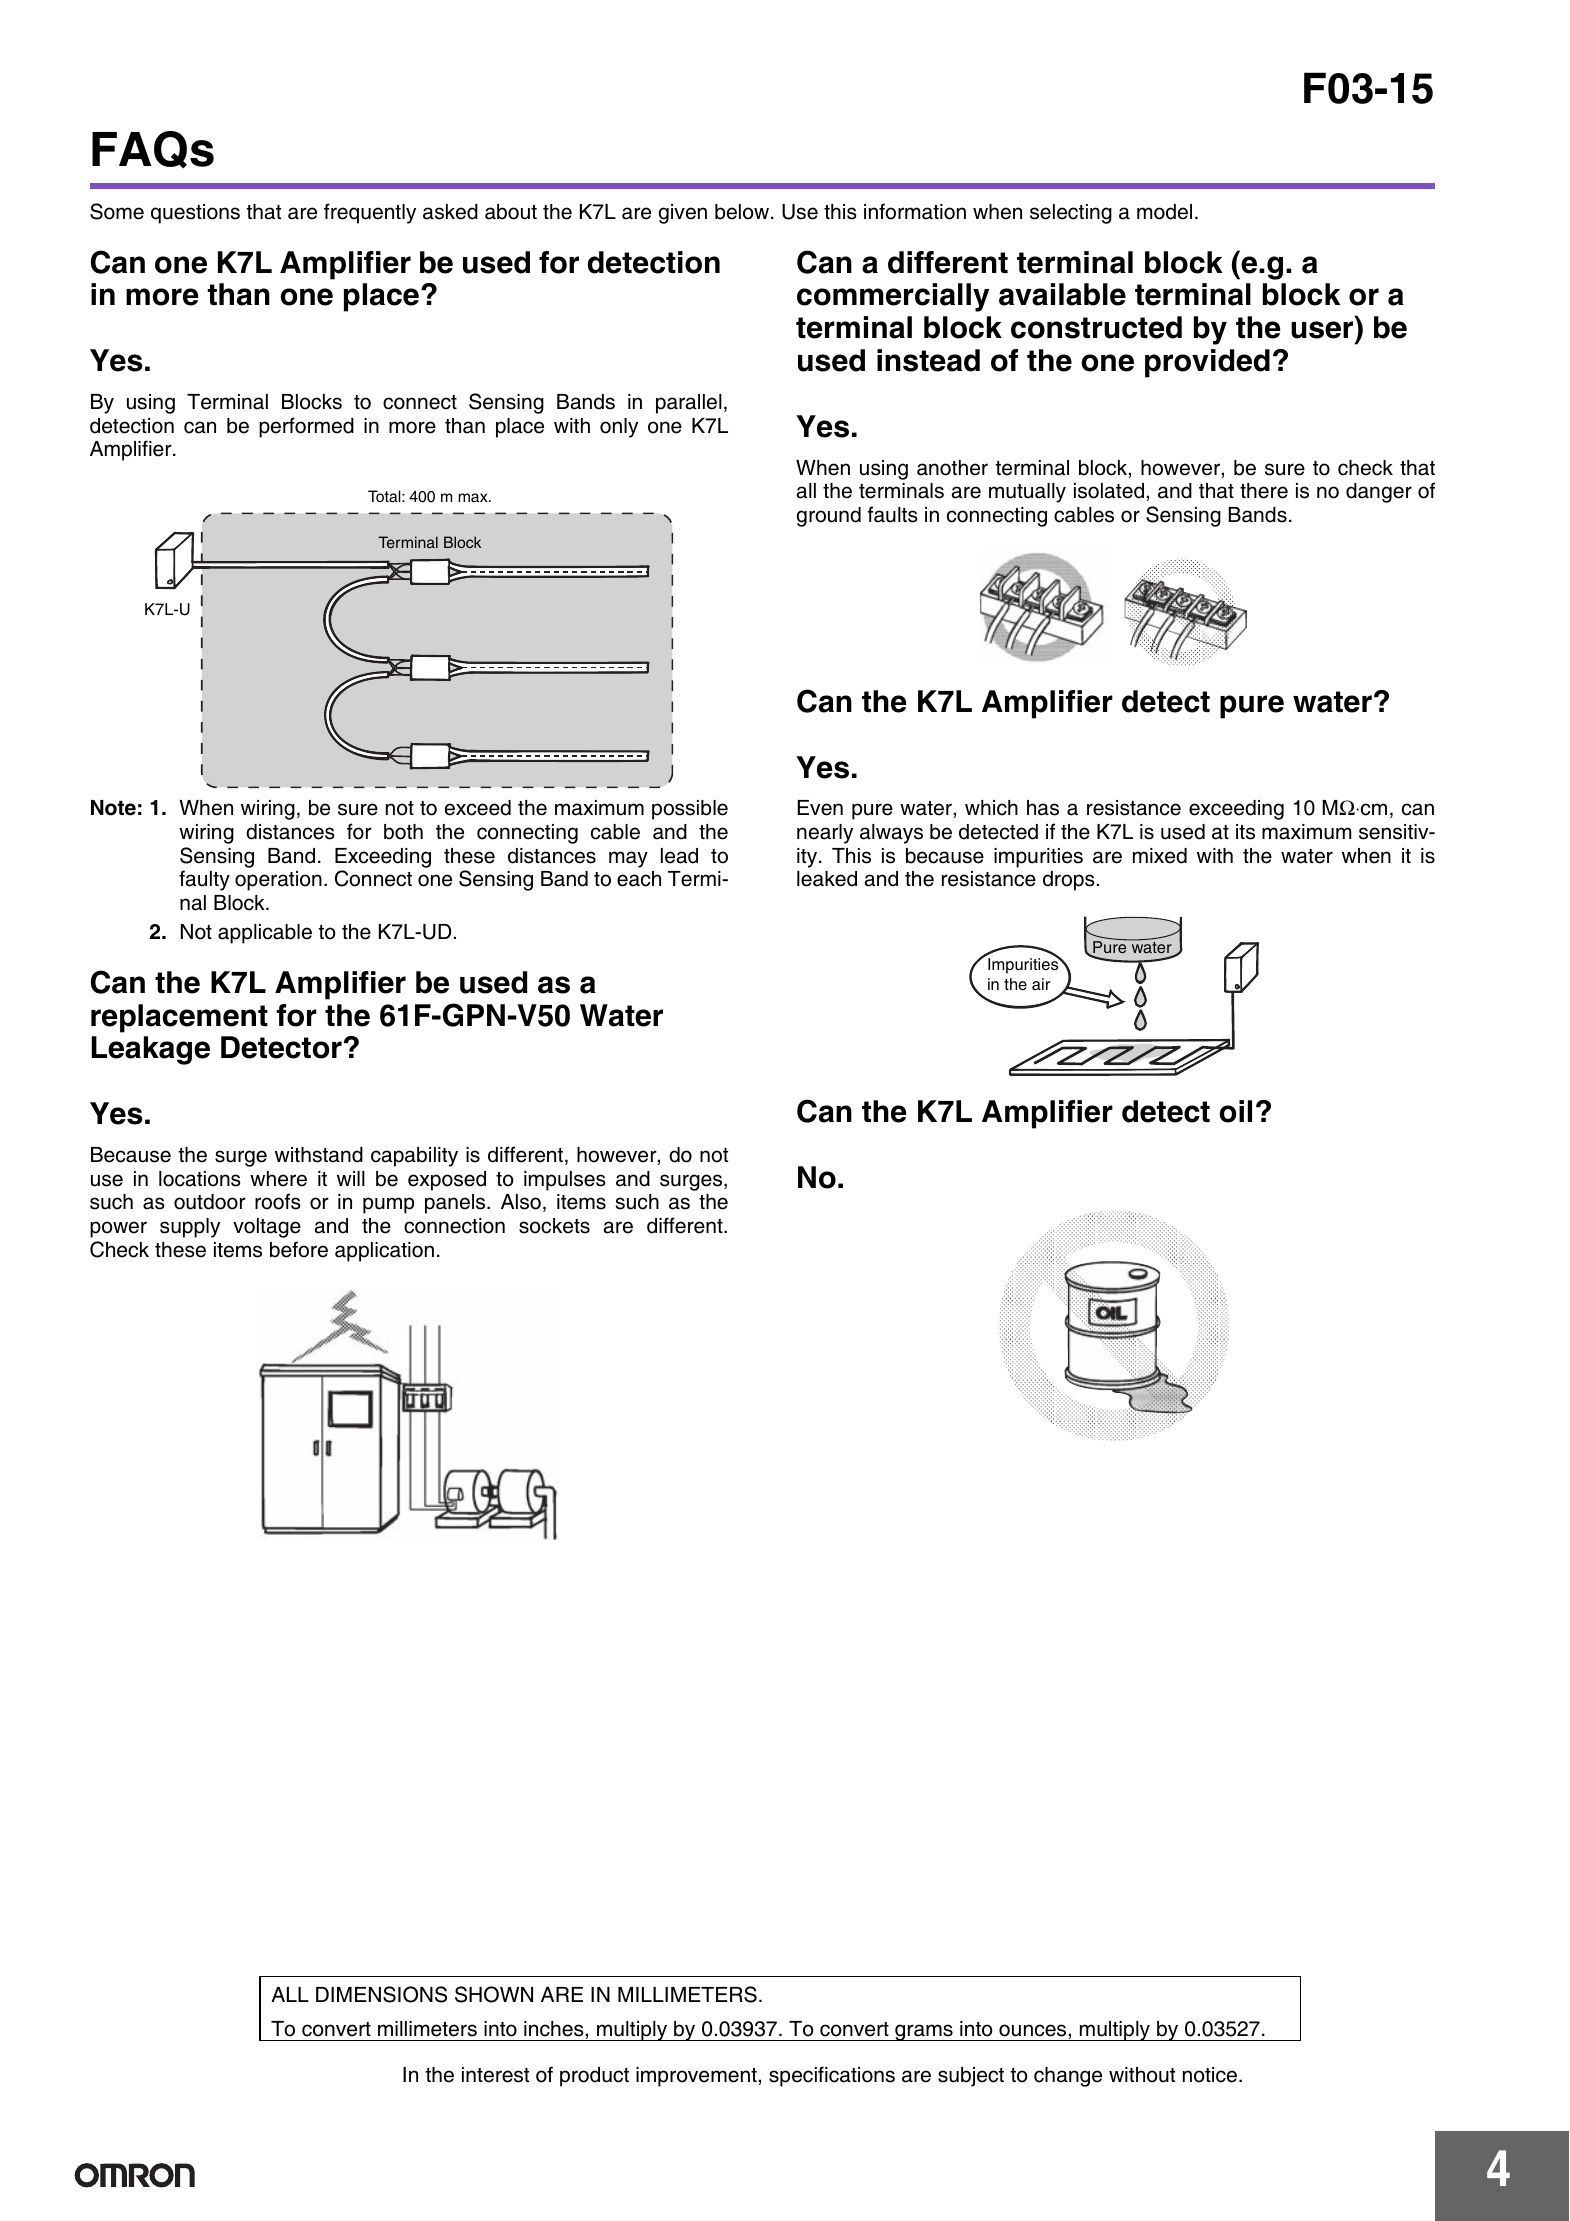 This page has height=2221, width=1570. I want to click on questions, so click(195, 214).
